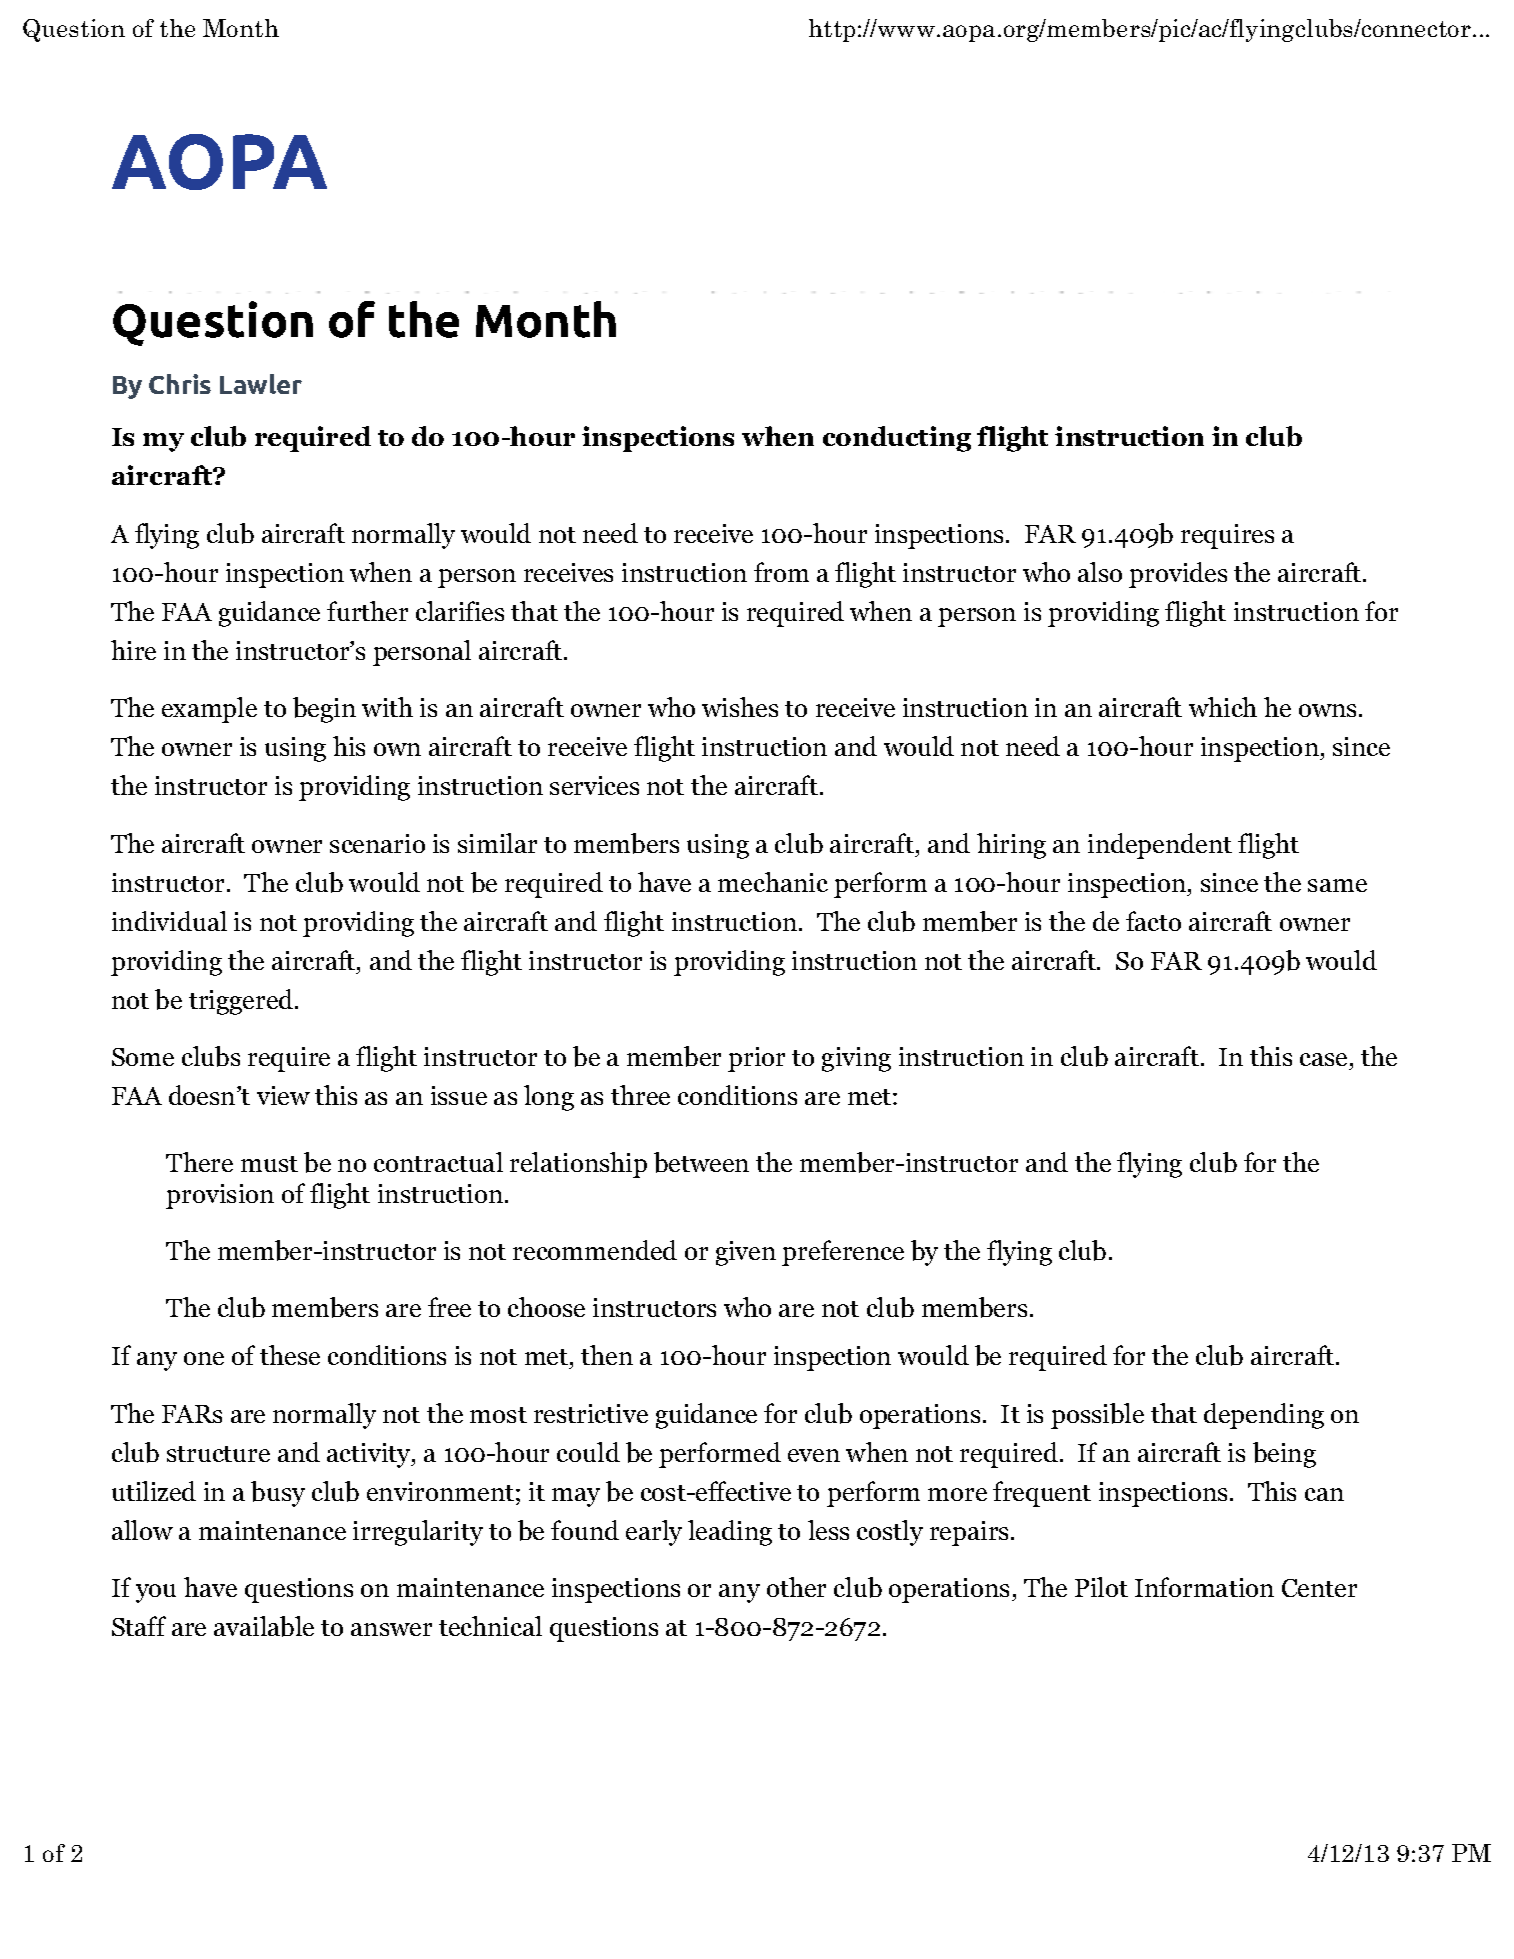 This screenshot has width=1514, height=1959. What do you see at coordinates (264, 1626) in the screenshot?
I see `available` at bounding box center [264, 1626].
